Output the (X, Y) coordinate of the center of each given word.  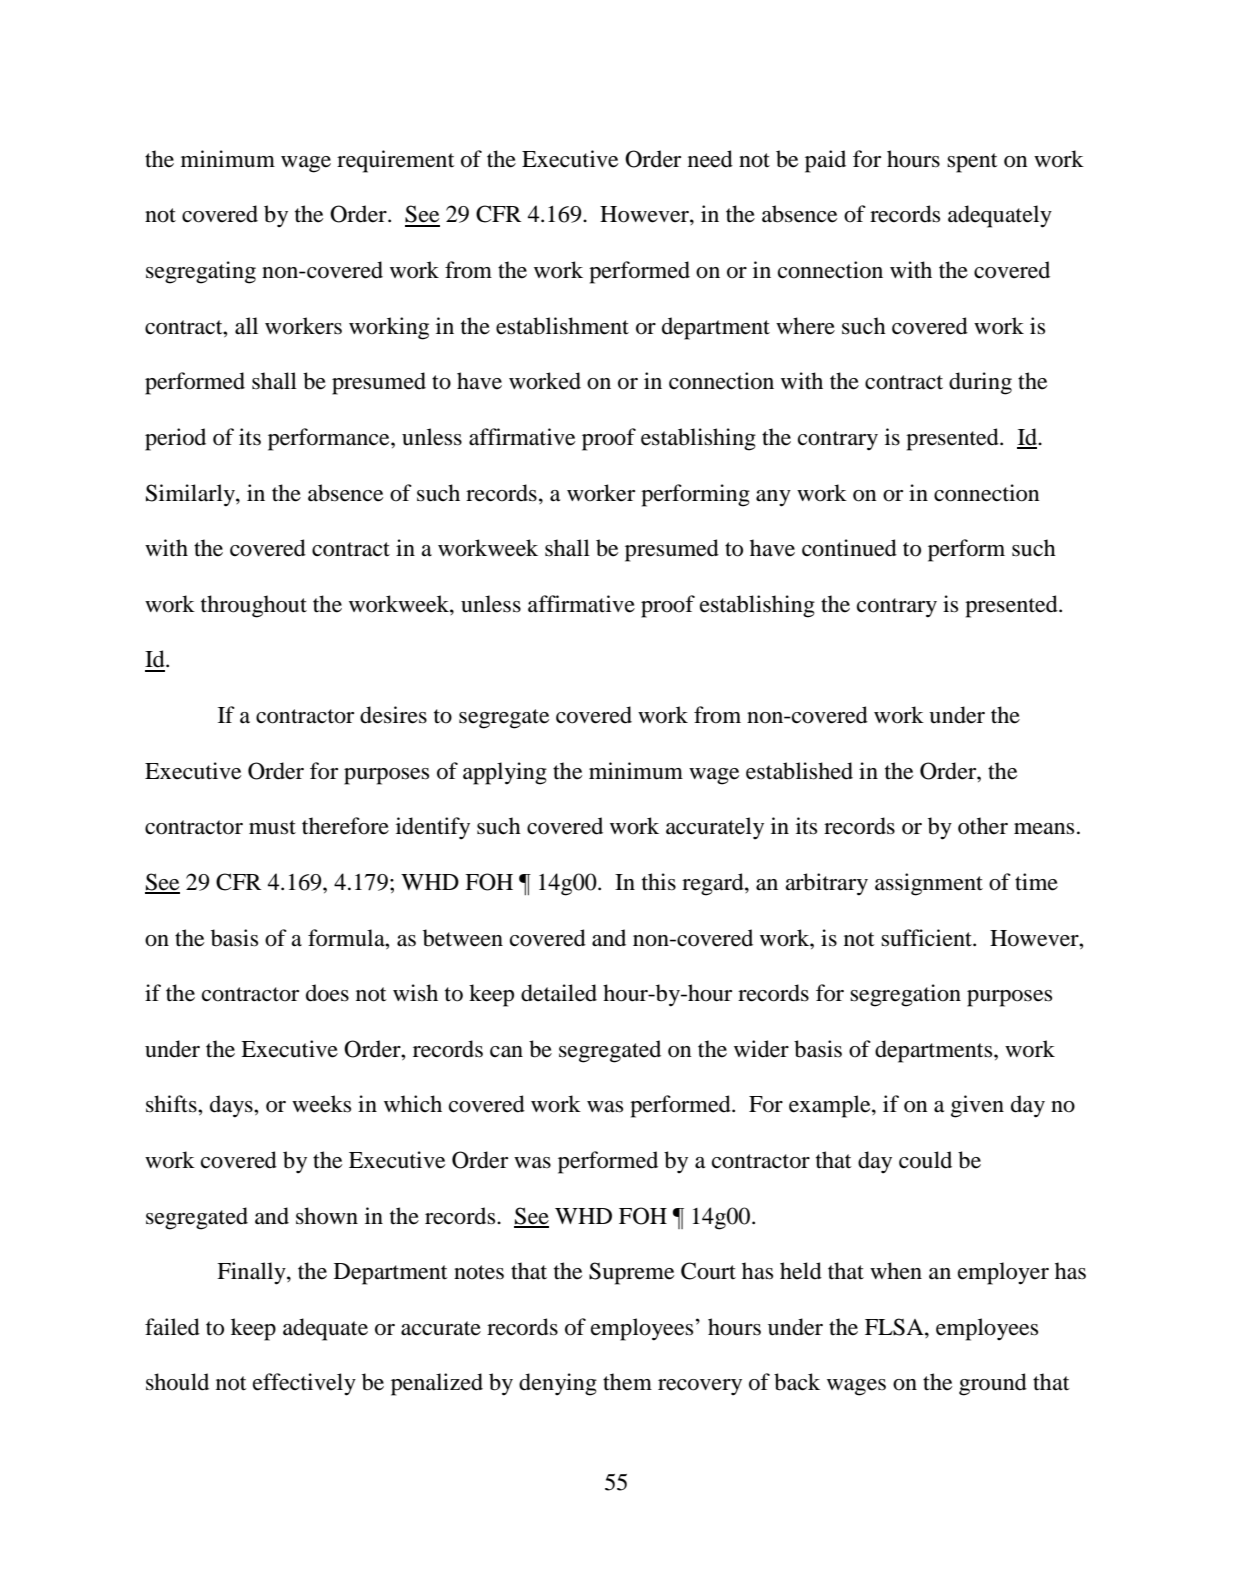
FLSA (895, 1328)
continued (849, 548)
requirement (396, 161)
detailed (559, 993)
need (710, 159)
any (773, 498)
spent (972, 163)
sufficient (927, 938)
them (627, 1382)
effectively (304, 1384)
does (327, 993)
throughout (254, 606)
